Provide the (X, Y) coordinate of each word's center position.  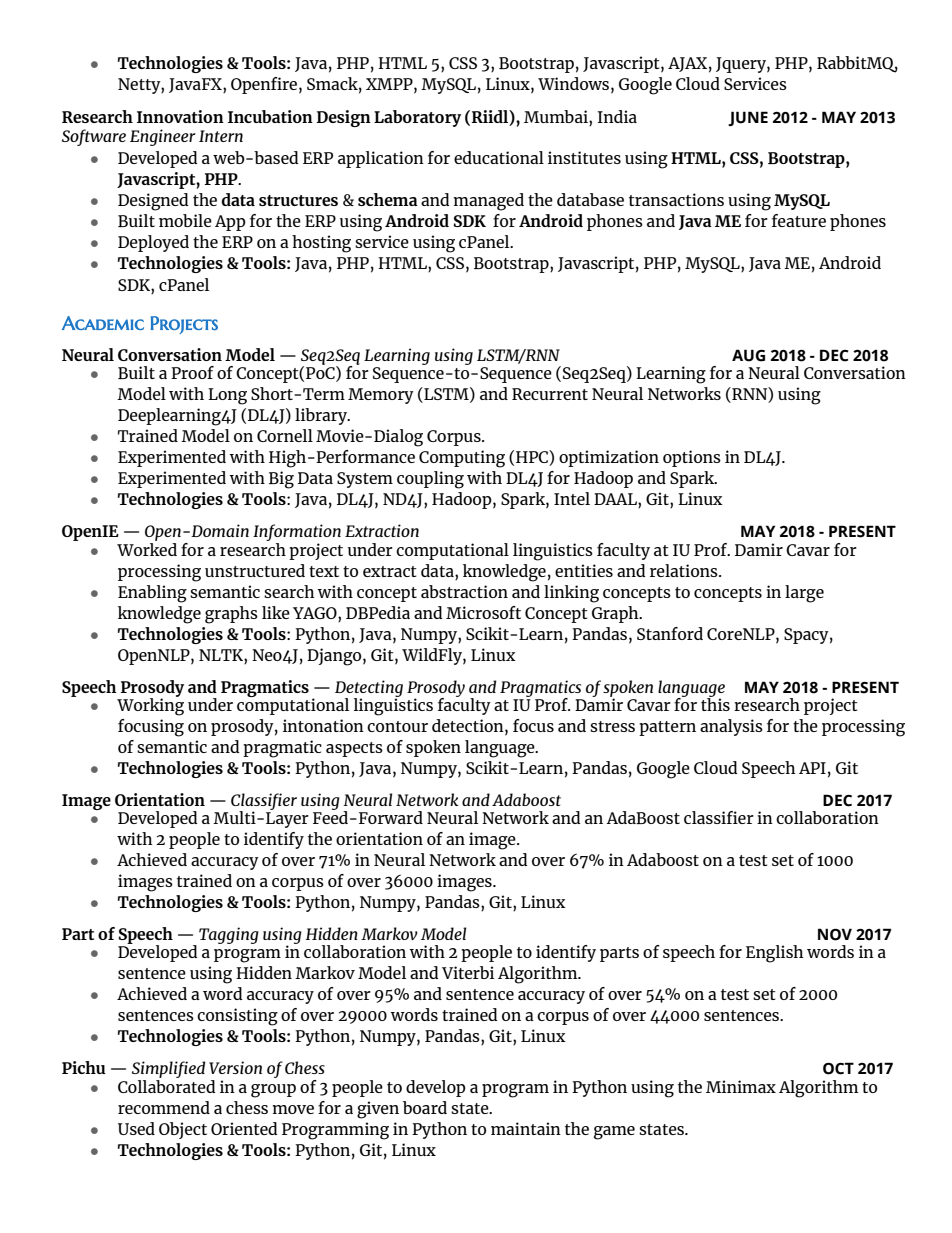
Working (150, 705)
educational (499, 157)
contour (397, 726)
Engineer (163, 137)
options (692, 458)
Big (281, 480)
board (425, 1107)
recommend (164, 1107)
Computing (462, 459)
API (812, 768)
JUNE (748, 118)
